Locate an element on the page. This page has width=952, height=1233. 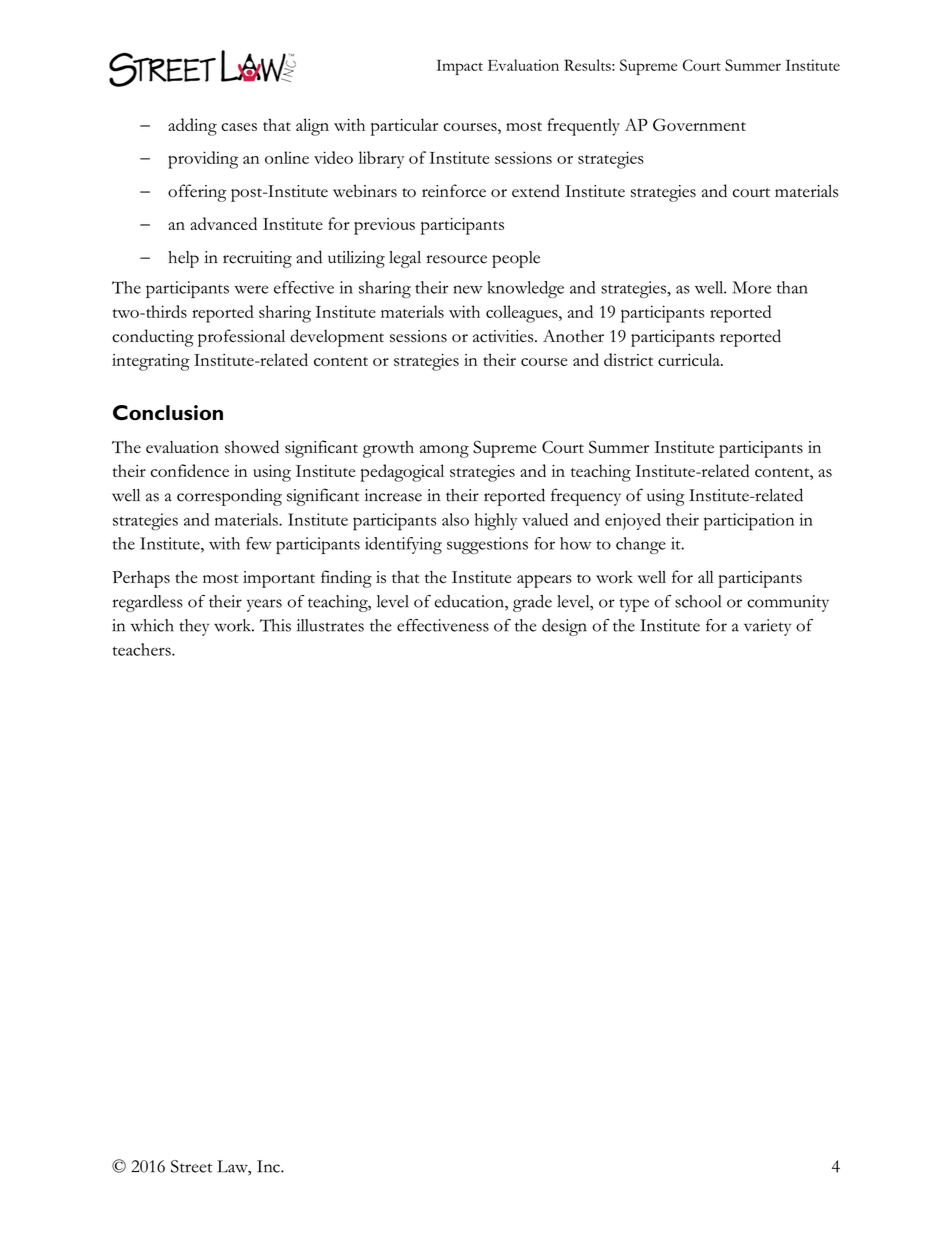
illustrates is located at coordinates (330, 625).
